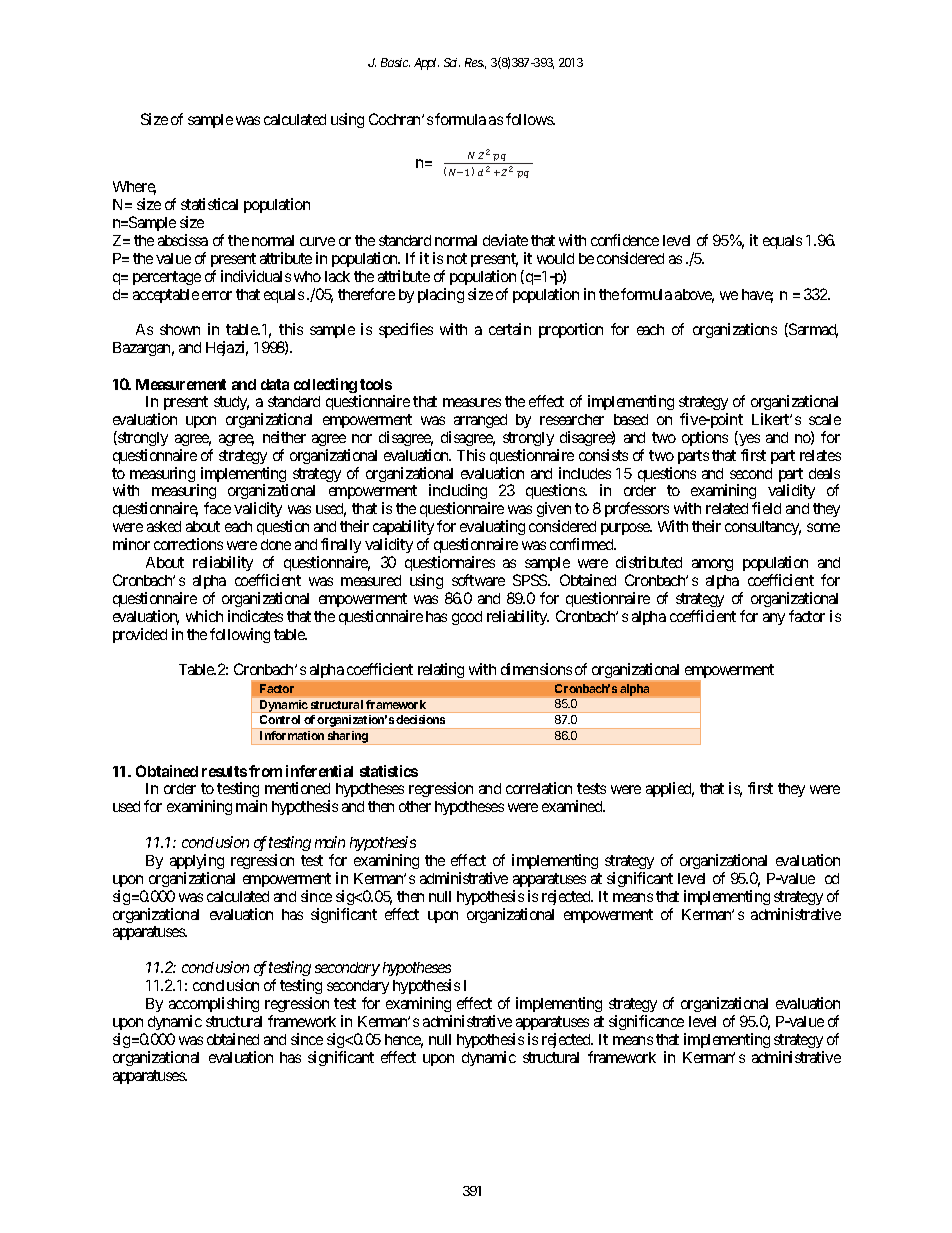  I want to click on software, so click(478, 580).
